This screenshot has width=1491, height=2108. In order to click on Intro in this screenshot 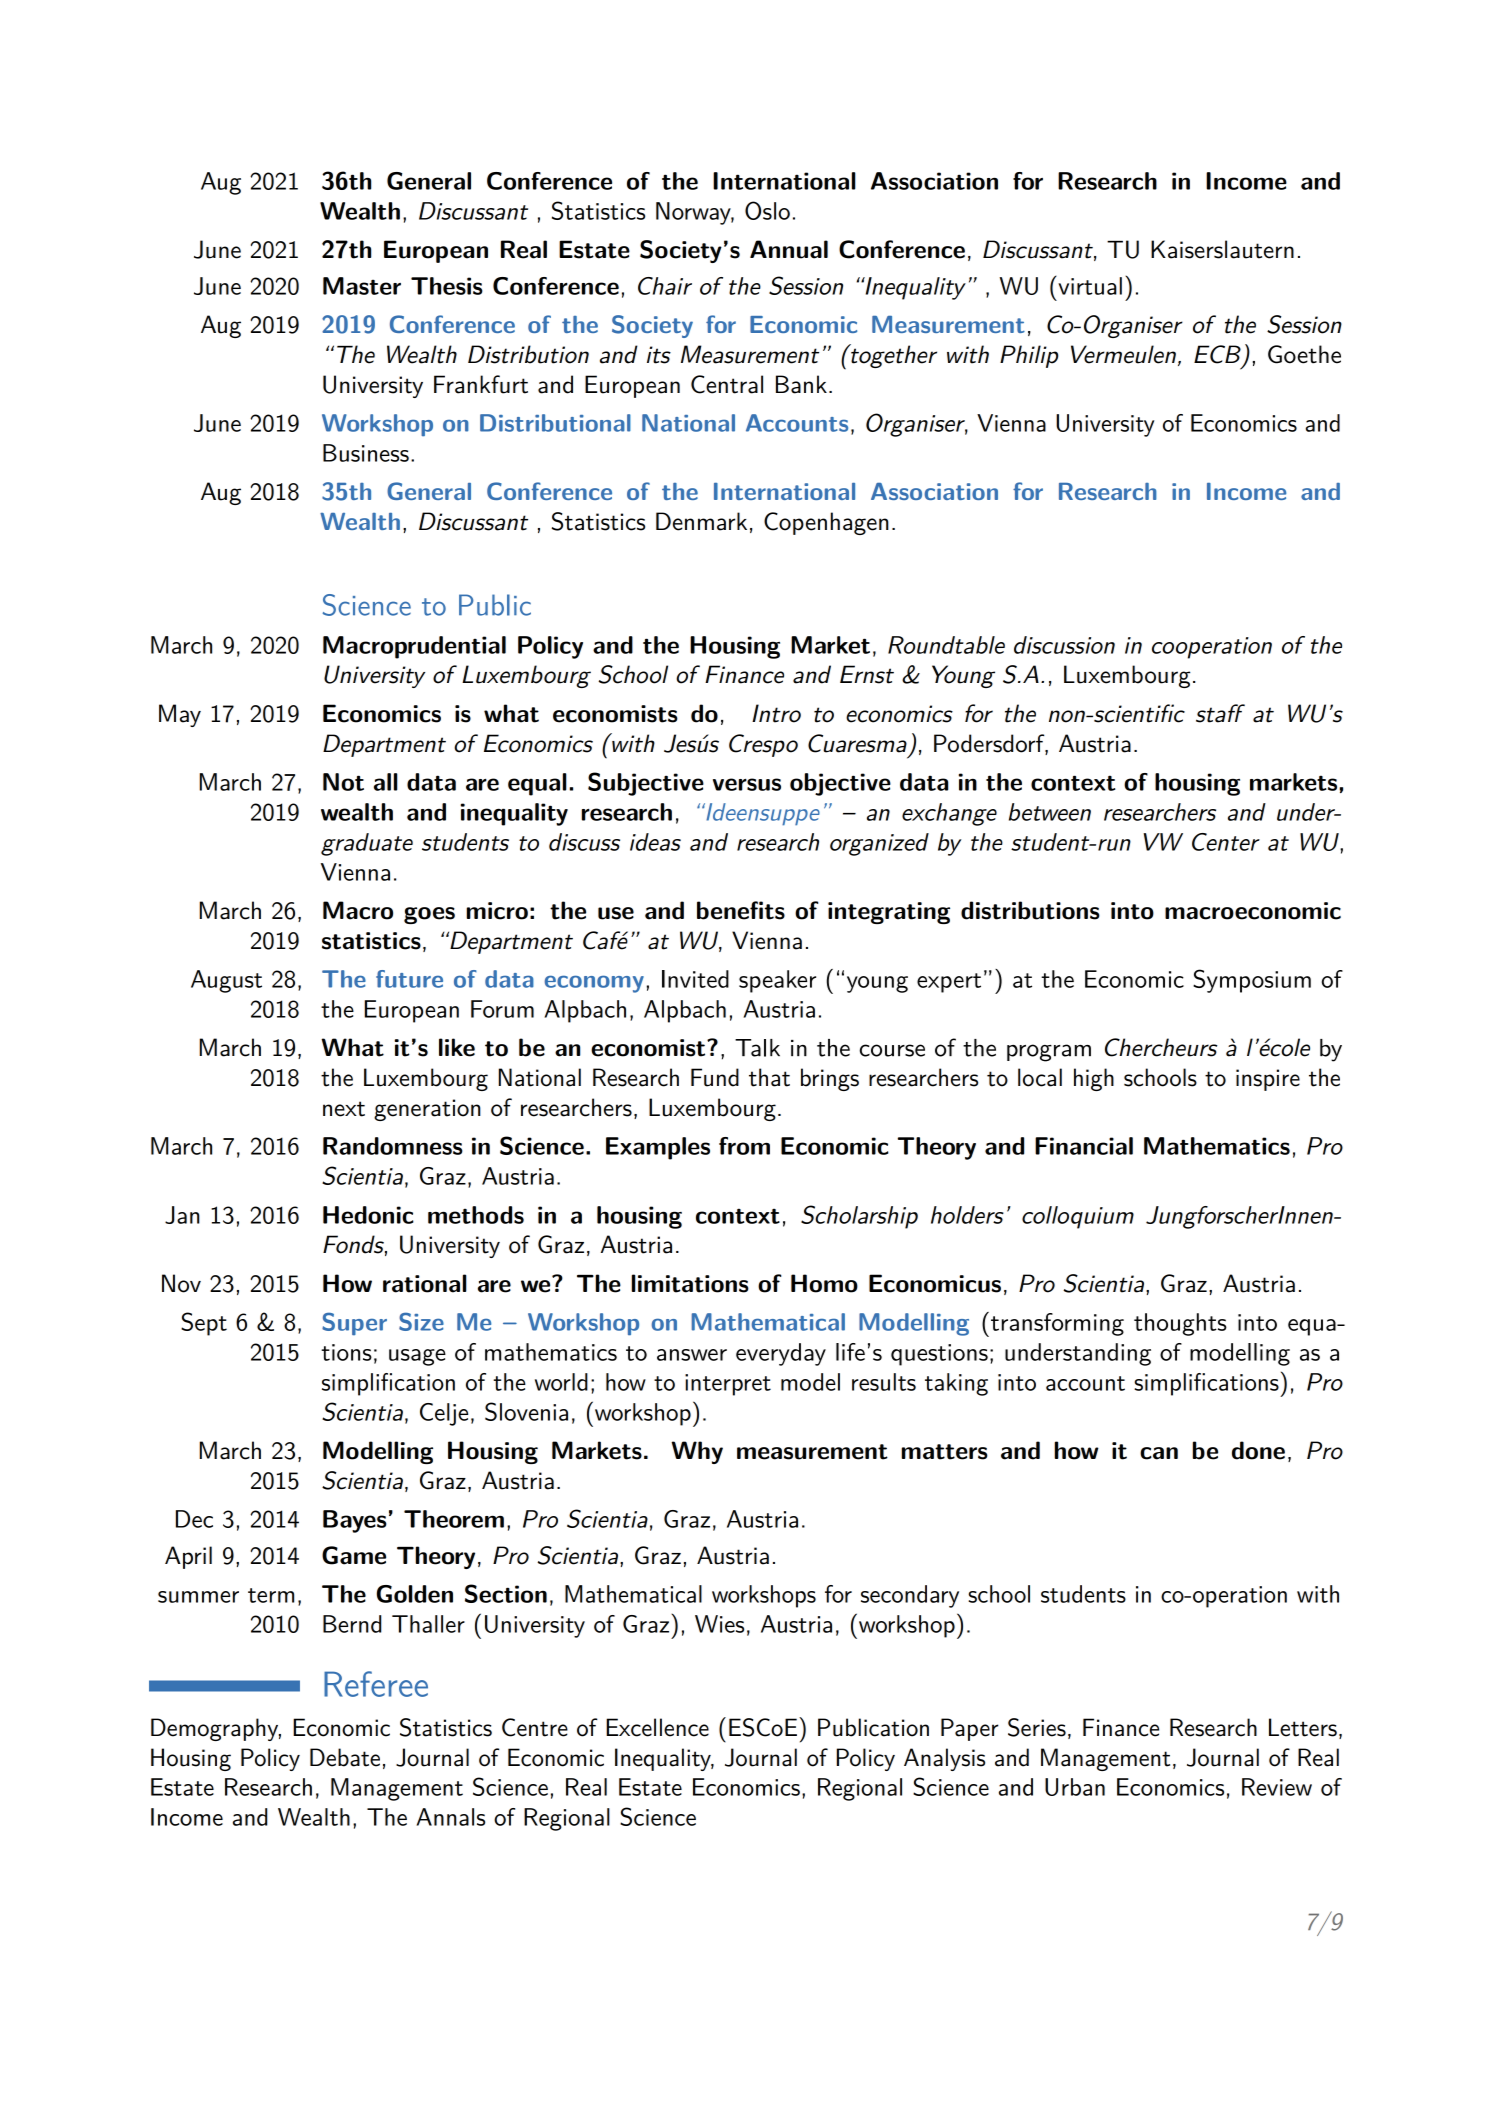, I will do `click(776, 713)`.
